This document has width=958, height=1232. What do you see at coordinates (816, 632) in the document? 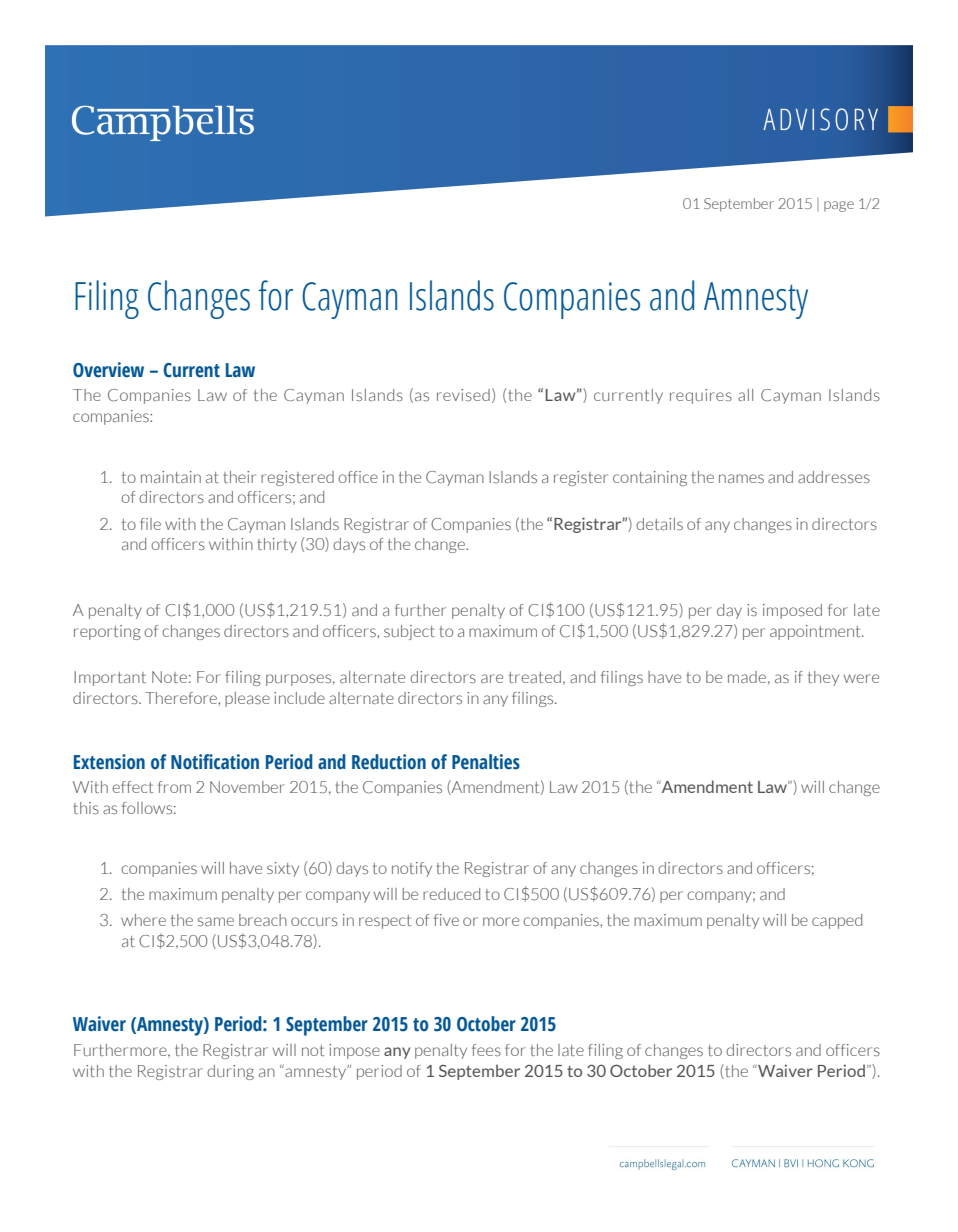
I see `appointment` at bounding box center [816, 632].
